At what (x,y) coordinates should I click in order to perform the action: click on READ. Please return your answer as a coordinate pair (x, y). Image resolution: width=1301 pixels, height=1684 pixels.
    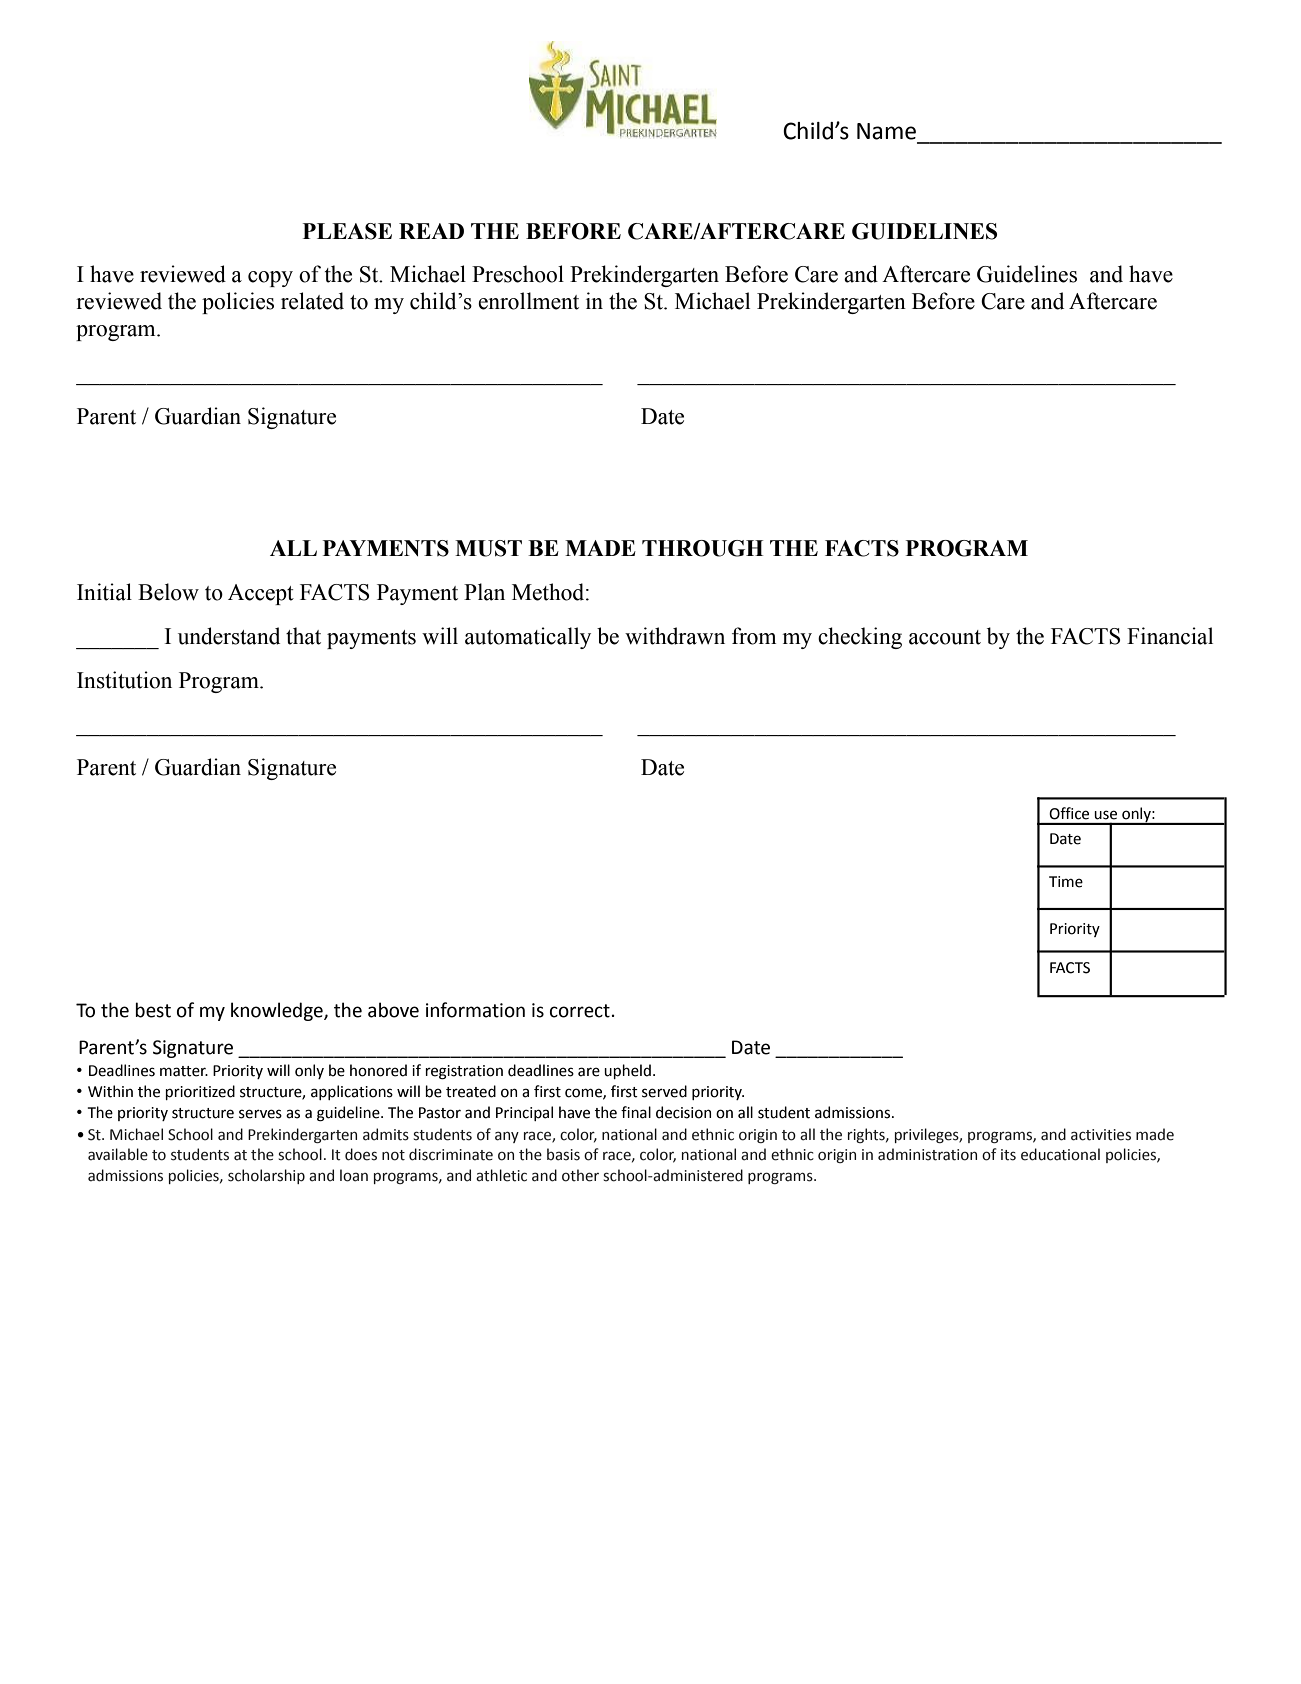
    Looking at the image, I should click on (431, 231).
